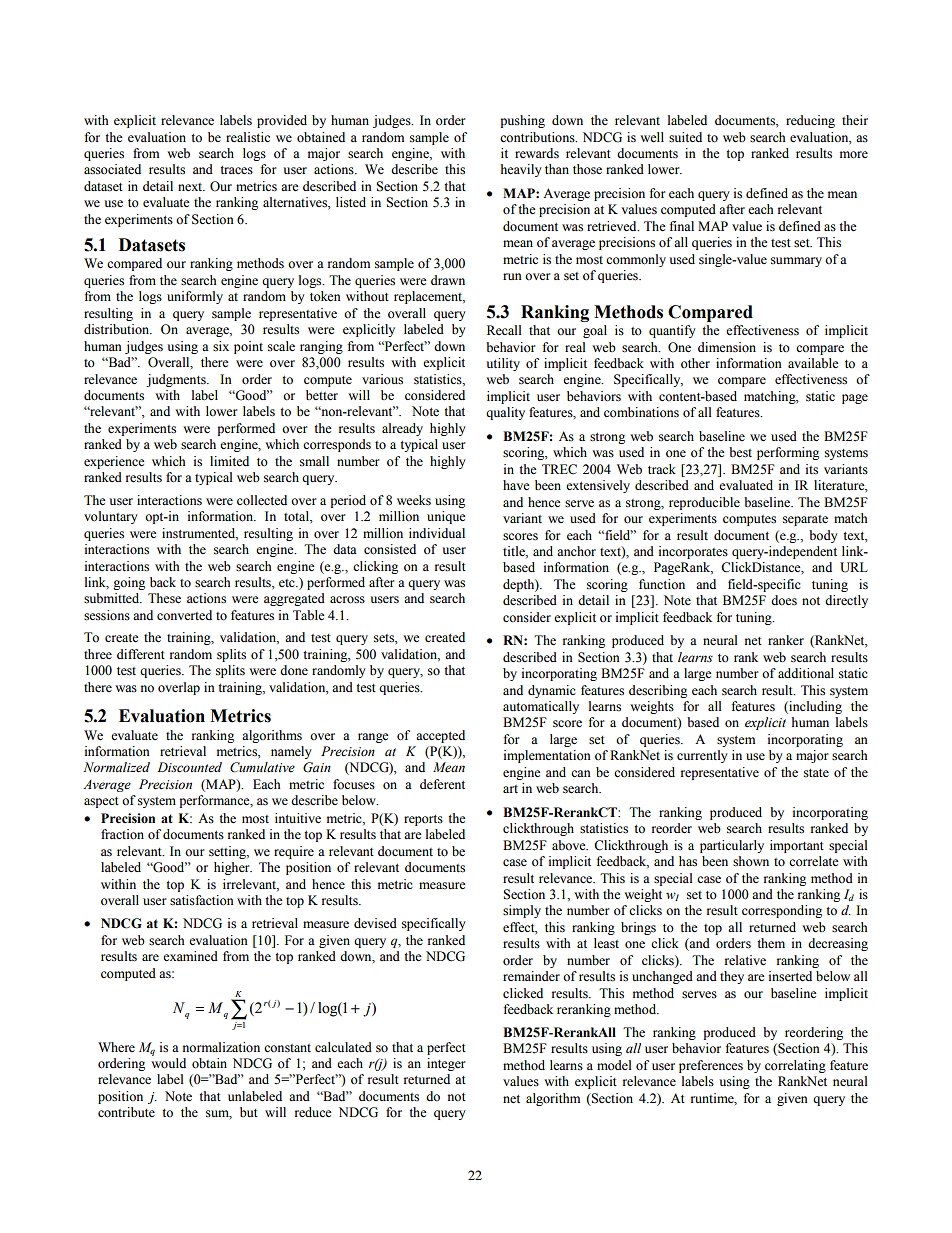  What do you see at coordinates (168, 1063) in the screenshot?
I see `would` at bounding box center [168, 1063].
